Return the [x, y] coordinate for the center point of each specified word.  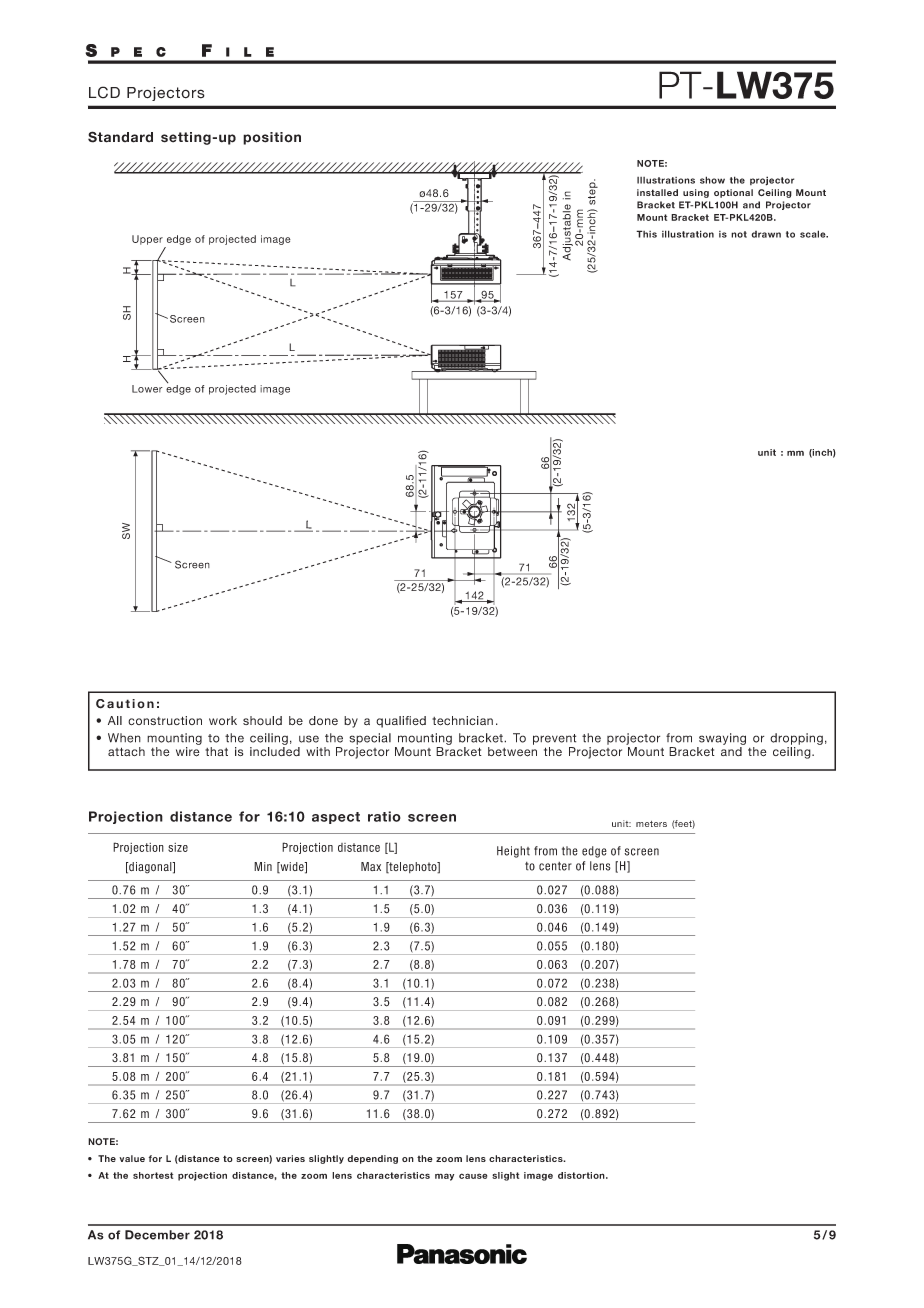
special [370, 739]
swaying [722, 739]
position [272, 138]
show [712, 180]
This [646, 234]
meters [651, 824]
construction [165, 720]
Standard [120, 137]
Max [371, 866]
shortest [153, 1175]
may [444, 1177]
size [178, 847]
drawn [766, 234]
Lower [147, 389]
